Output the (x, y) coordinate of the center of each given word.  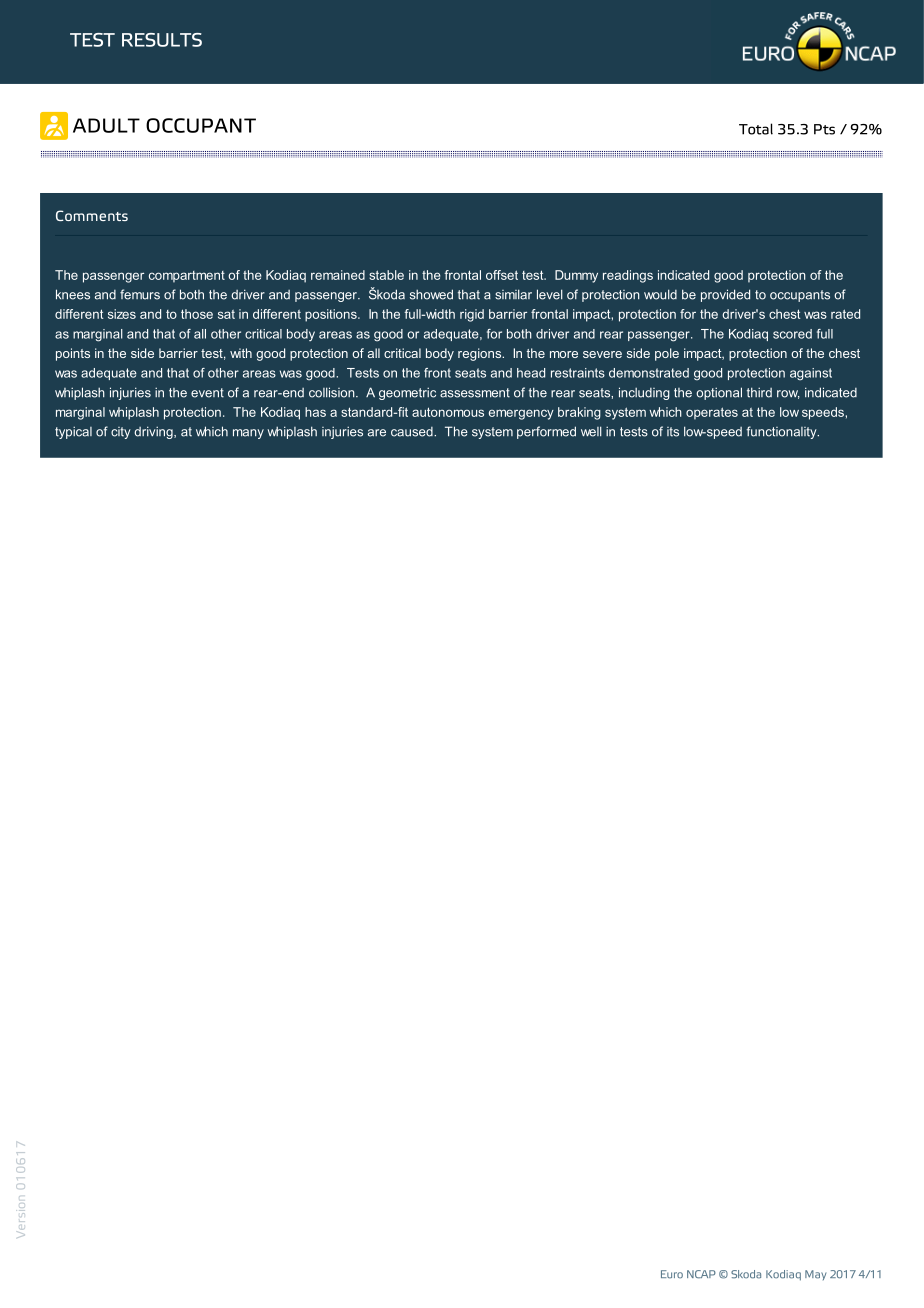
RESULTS (162, 40)
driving (154, 432)
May (815, 1275)
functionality (782, 432)
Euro (672, 1274)
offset (502, 275)
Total (756, 129)
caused (413, 432)
